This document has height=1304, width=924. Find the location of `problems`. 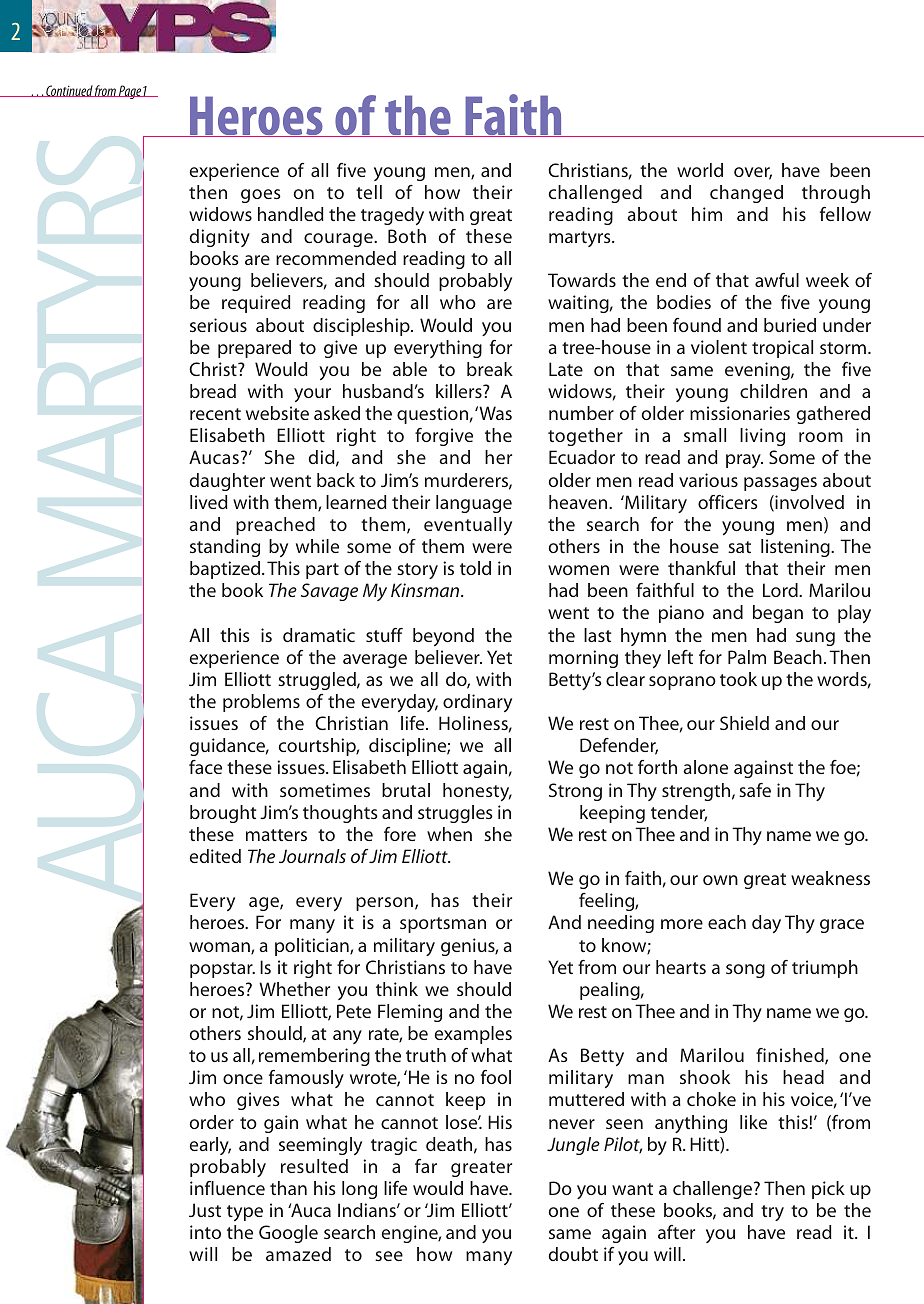

problems is located at coordinates (261, 703).
